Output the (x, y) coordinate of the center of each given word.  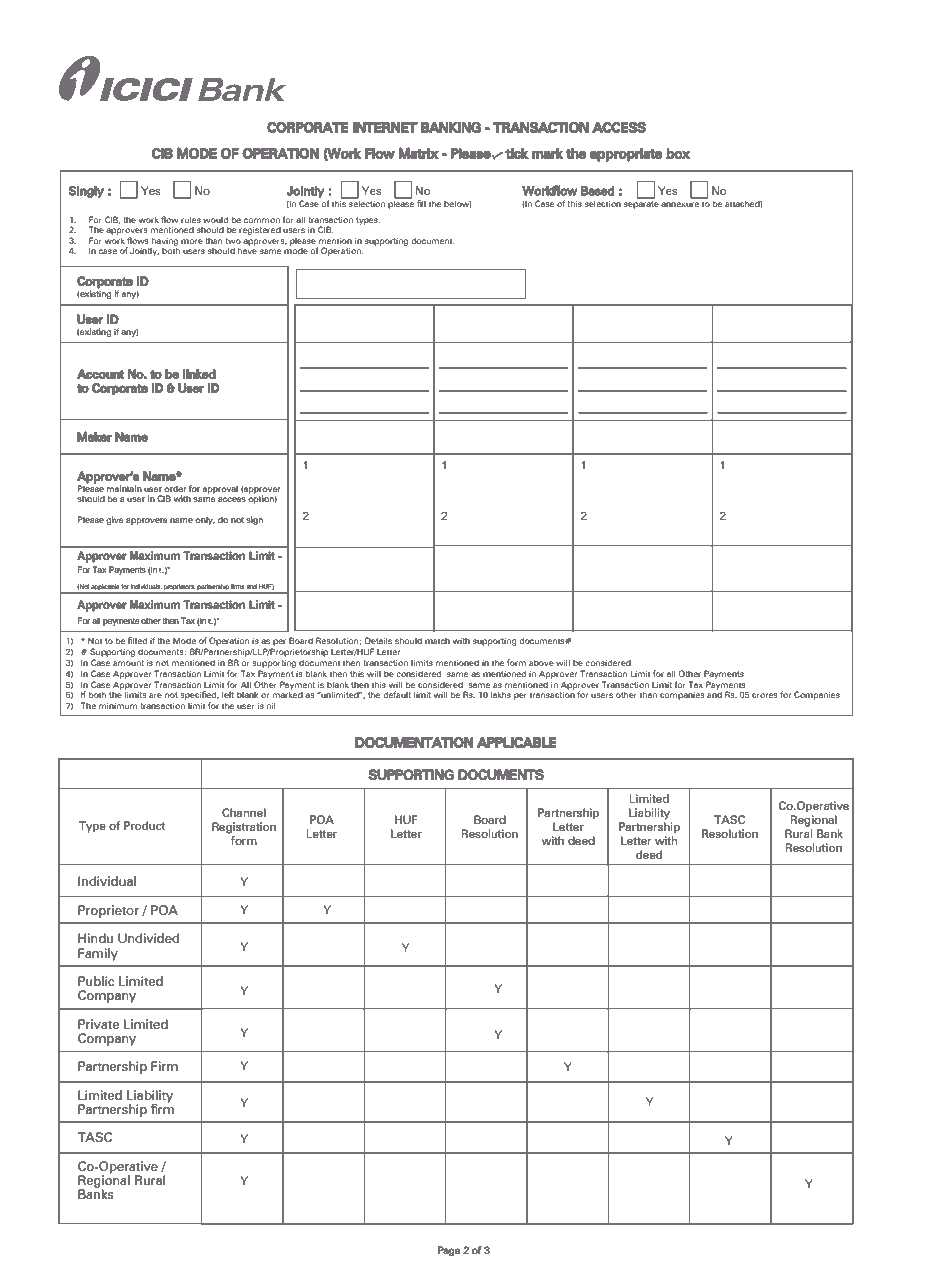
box (678, 153)
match (437, 641)
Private (98, 1024)
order (175, 489)
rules (191, 219)
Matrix (418, 153)
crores (765, 695)
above (541, 662)
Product (144, 825)
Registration (244, 828)
